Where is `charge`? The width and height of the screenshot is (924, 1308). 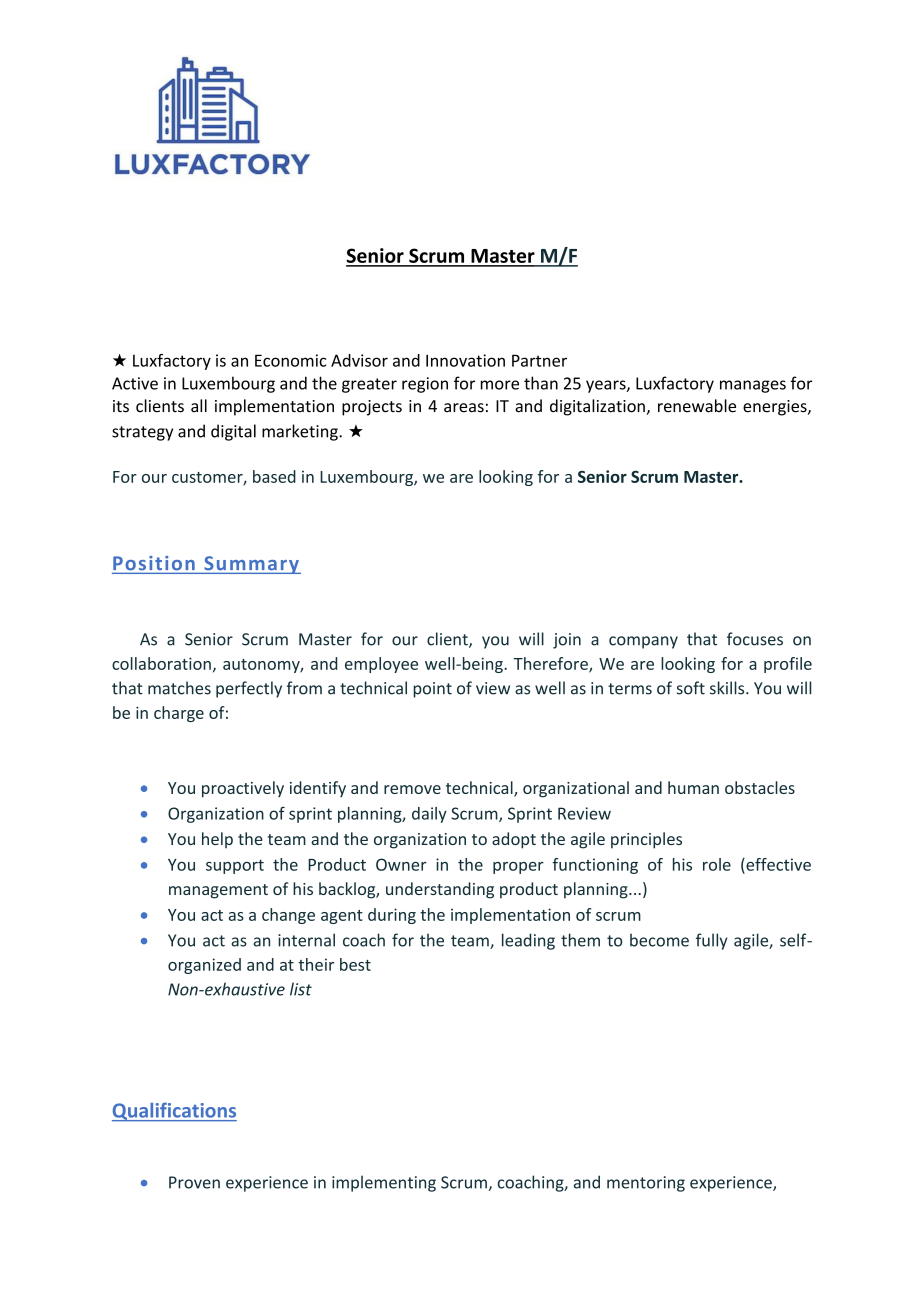
charge is located at coordinates (179, 714).
